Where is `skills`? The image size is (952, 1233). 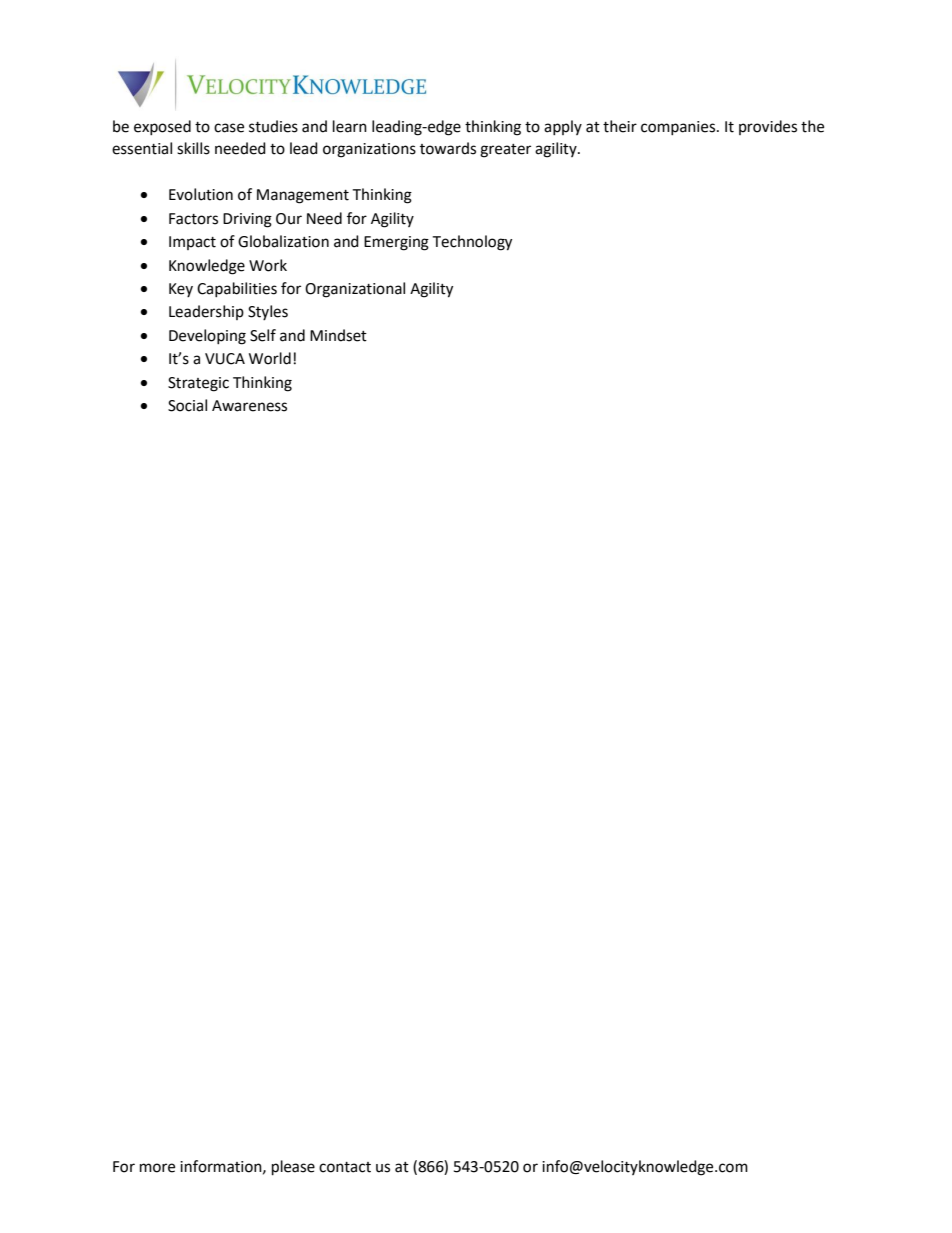
skills is located at coordinates (193, 148).
